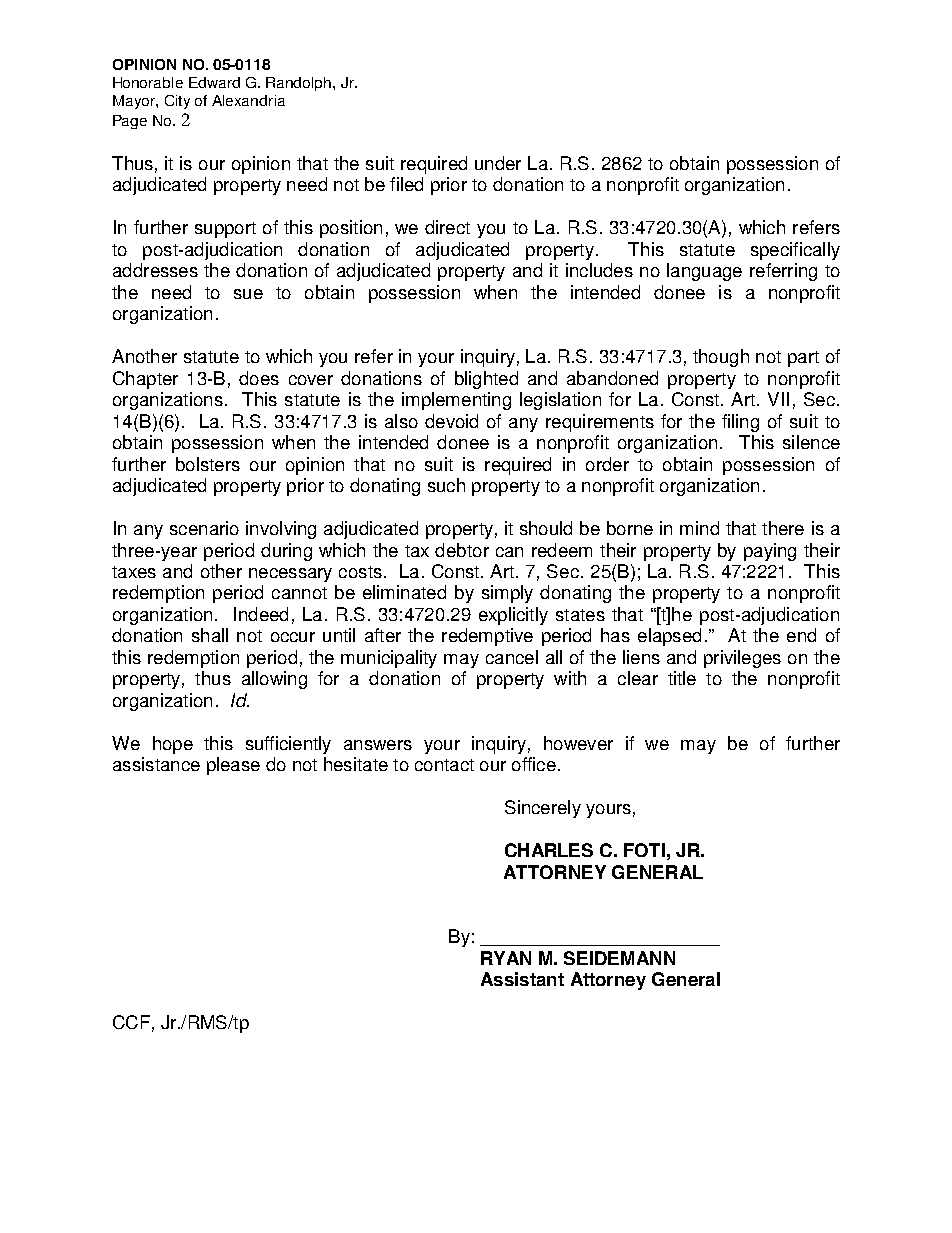 This page has width=952, height=1233. Describe the element at coordinates (498, 163) in the page. I see `under` at that location.
